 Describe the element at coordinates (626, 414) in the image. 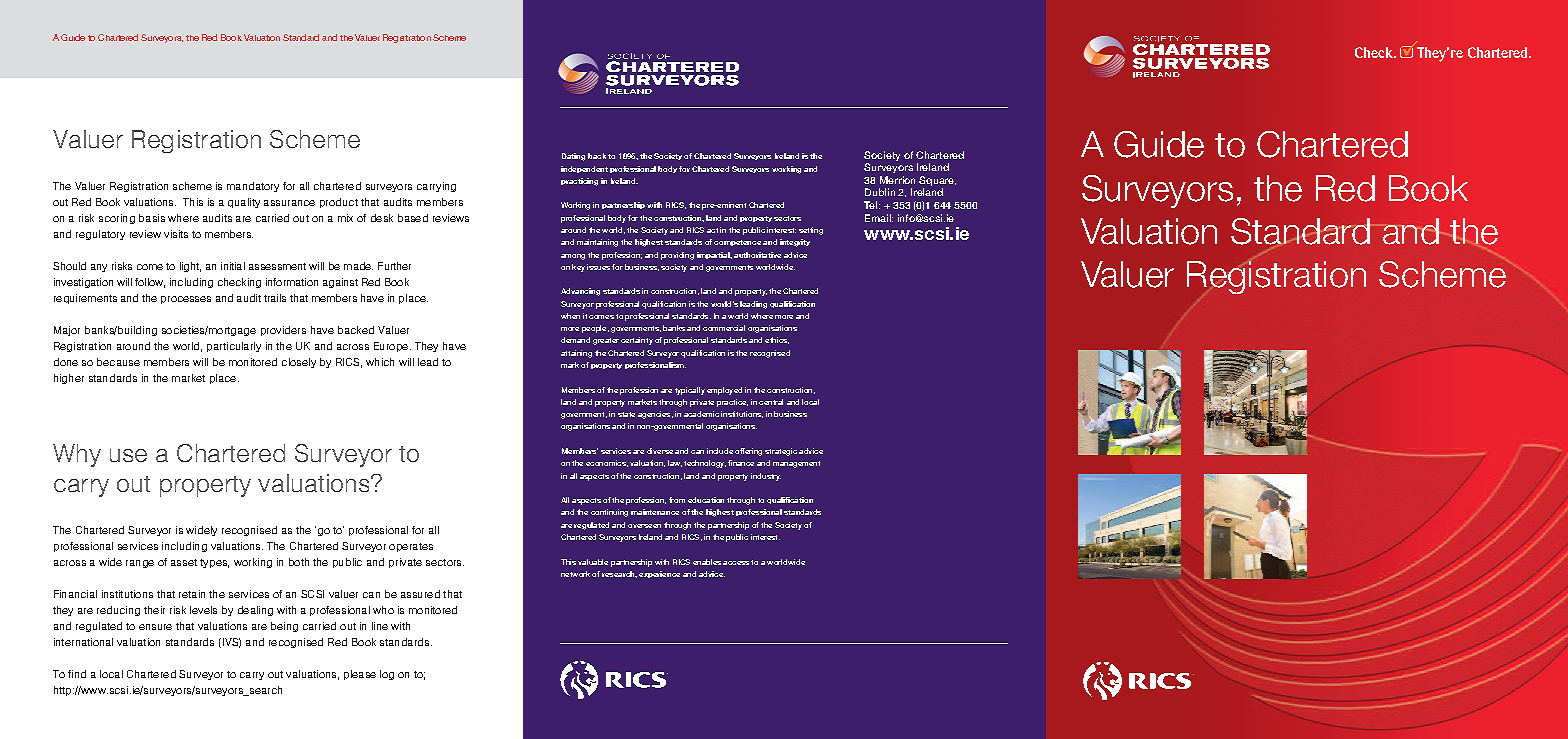

I see `state` at that location.
